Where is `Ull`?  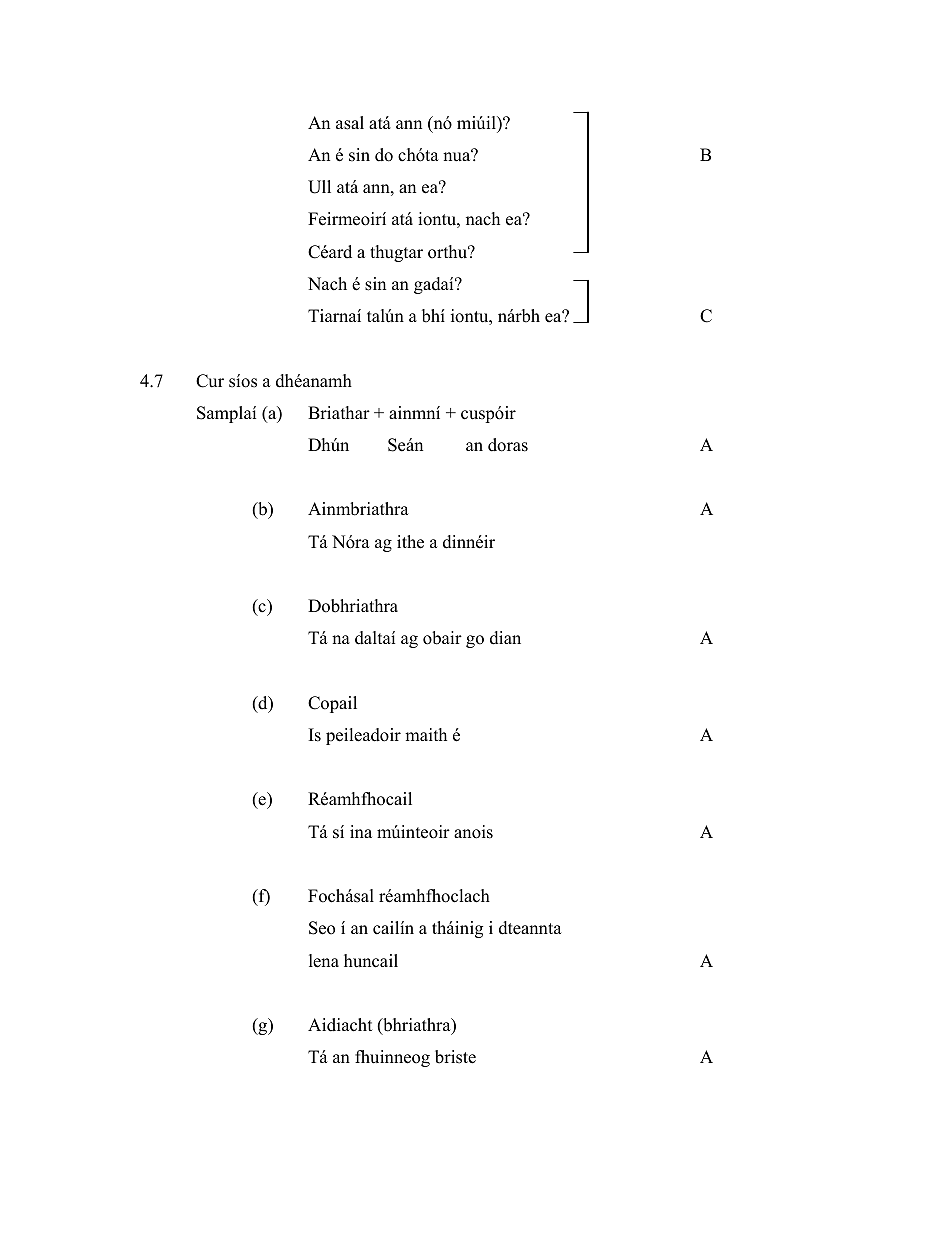 Ull is located at coordinates (319, 187).
